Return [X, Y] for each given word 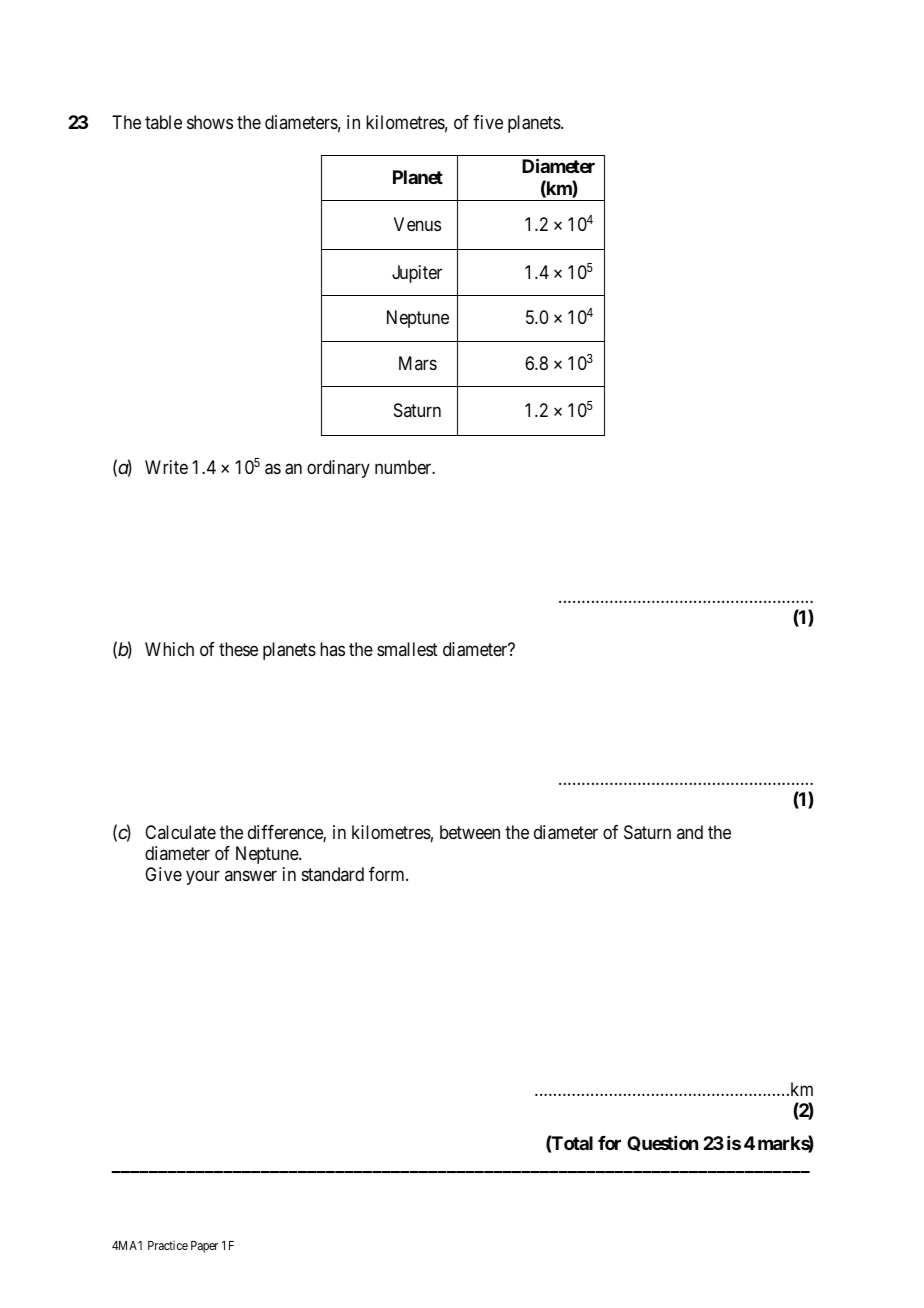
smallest [407, 649]
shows [210, 122]
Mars [418, 363]
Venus [417, 224]
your [203, 878]
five [488, 122]
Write [166, 467]
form [388, 874]
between [470, 832]
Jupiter [417, 274]
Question [662, 1143]
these [238, 649]
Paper [204, 1247]
